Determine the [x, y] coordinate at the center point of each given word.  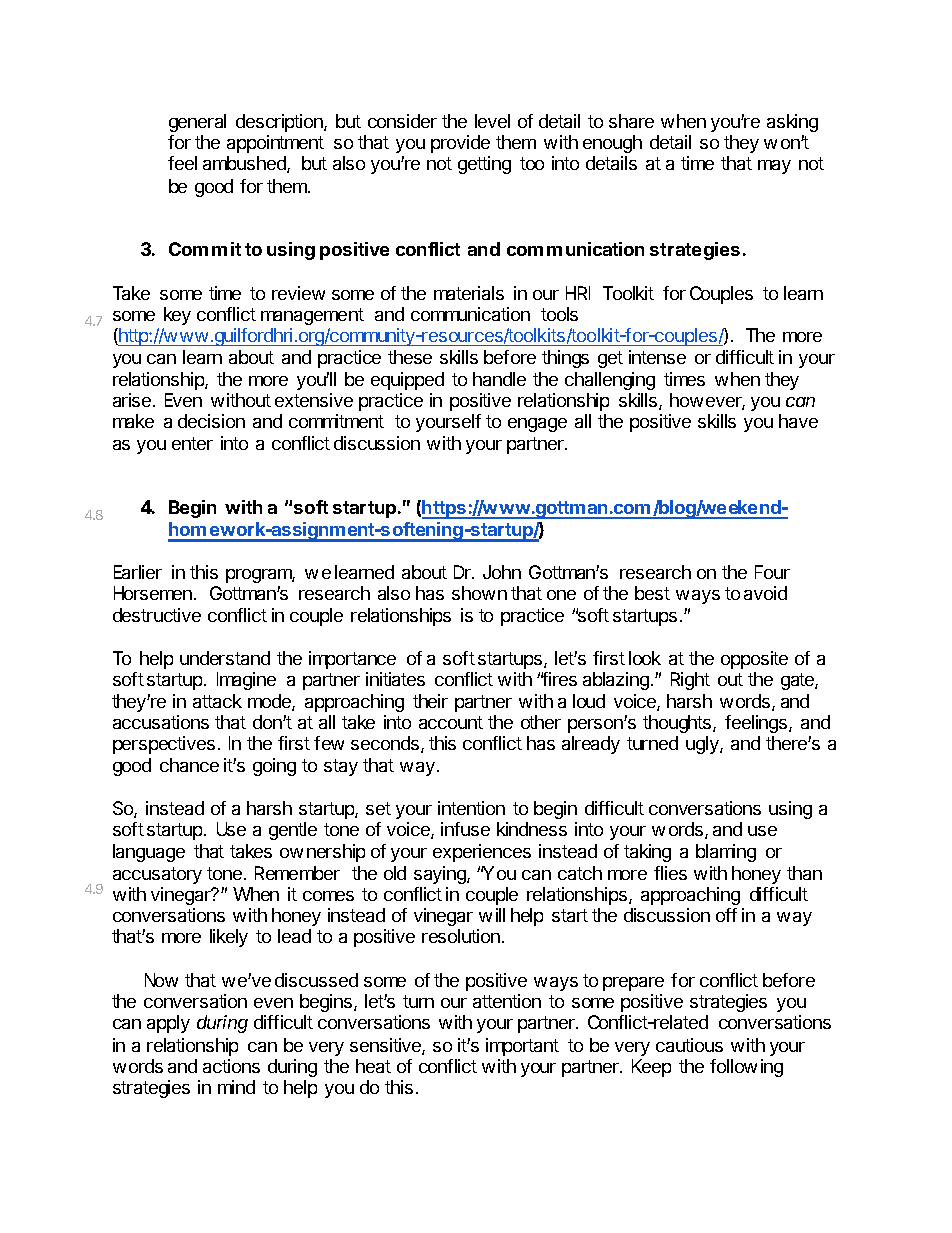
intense [657, 357]
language [149, 853]
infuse [465, 829]
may [774, 167]
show [473, 593]
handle [499, 379]
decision [211, 421]
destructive [157, 615]
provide [460, 144]
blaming [726, 853]
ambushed [245, 164]
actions [231, 1066]
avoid [765, 593]
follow [733, 1066]
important [522, 1047]
